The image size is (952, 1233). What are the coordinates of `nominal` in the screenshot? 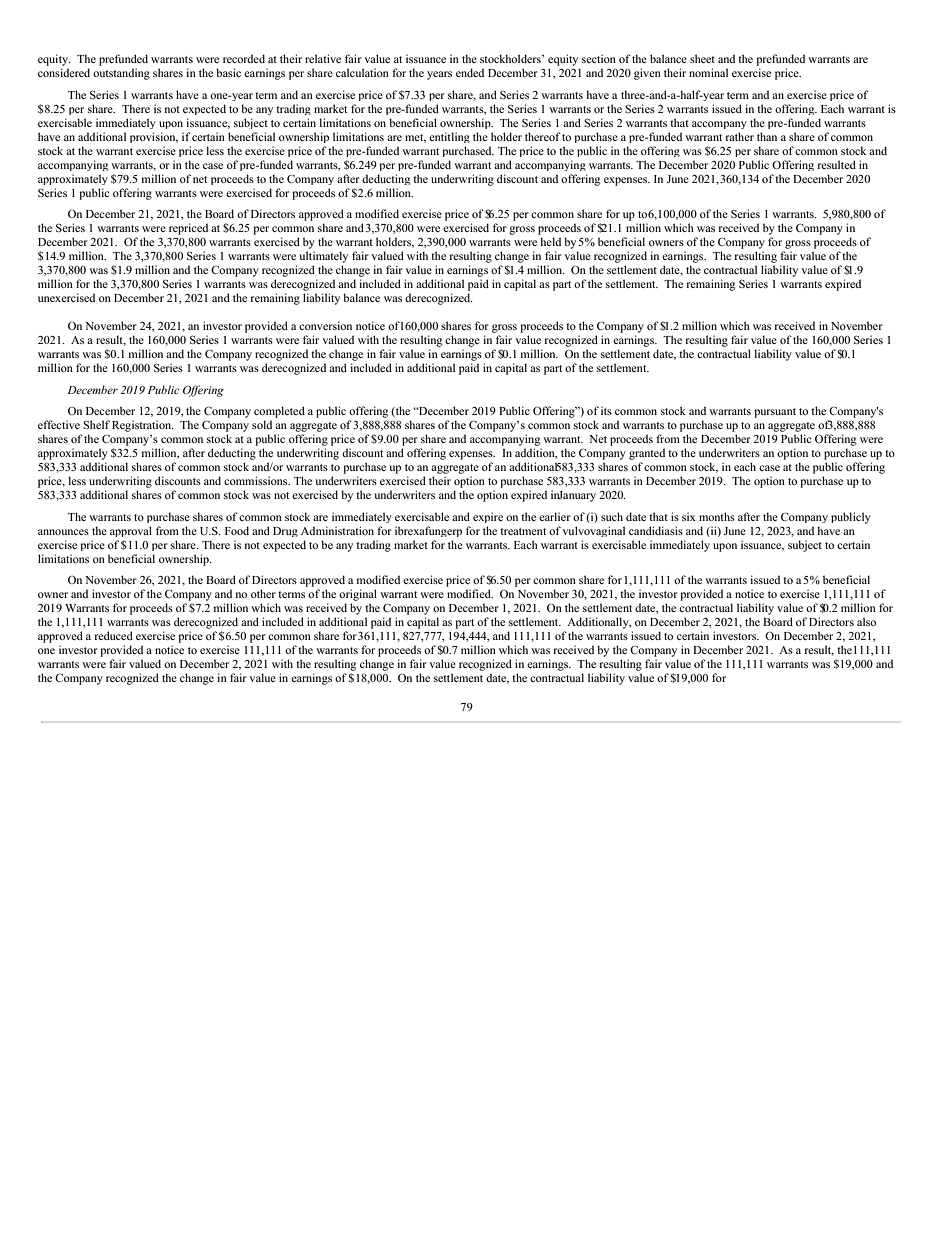 It's located at (708, 72).
